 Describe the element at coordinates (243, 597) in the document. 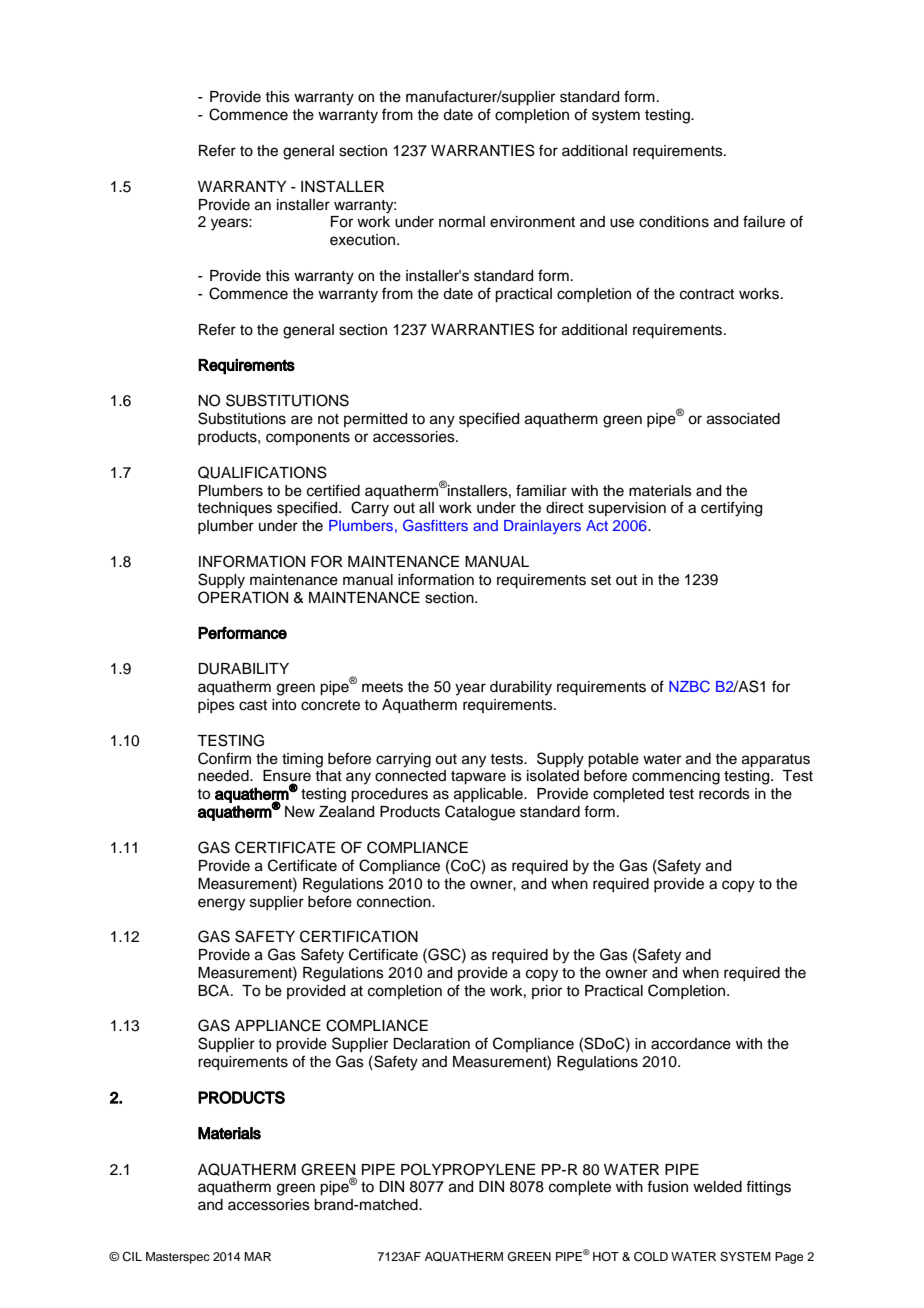

I see `OPERATION` at that location.
